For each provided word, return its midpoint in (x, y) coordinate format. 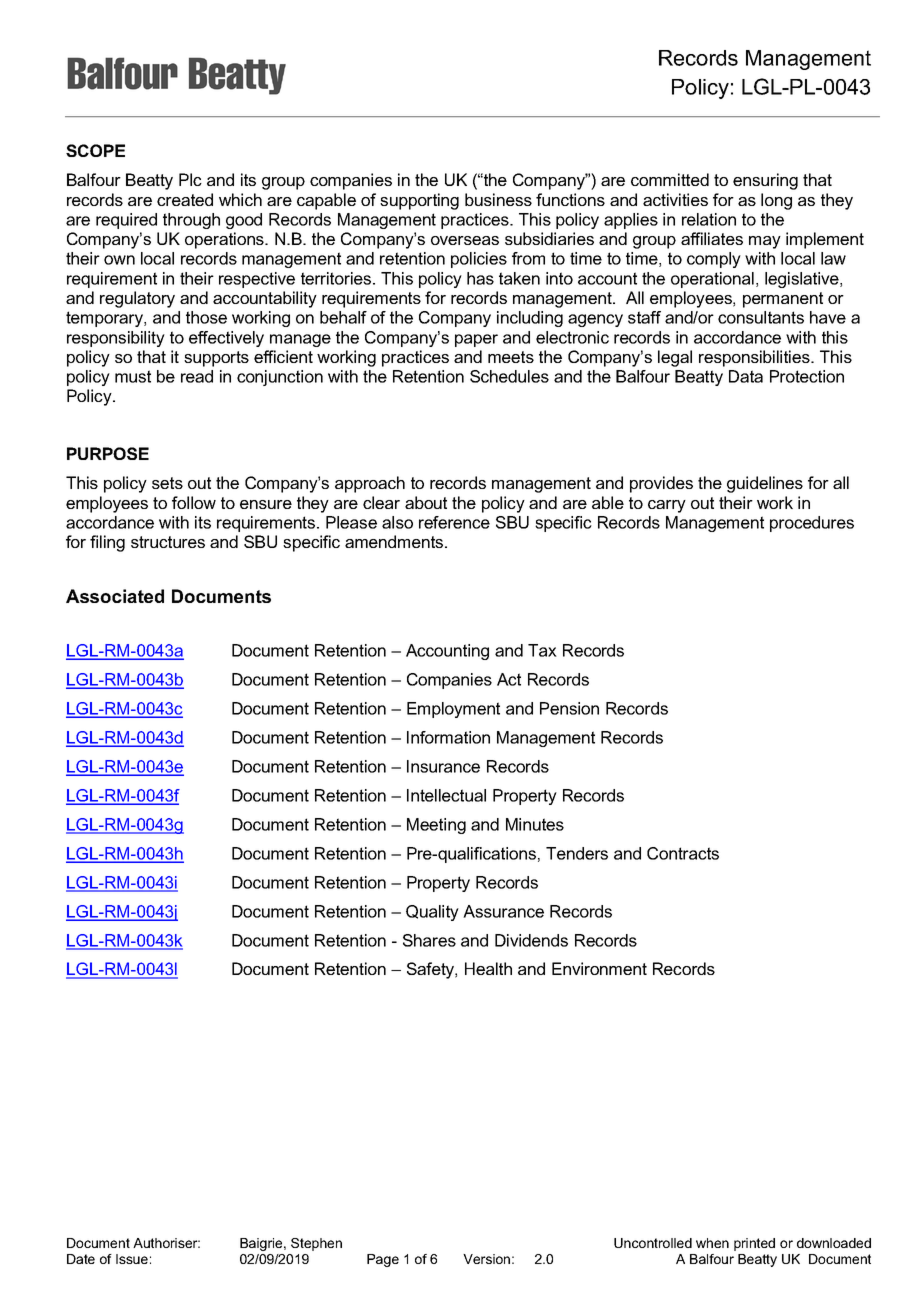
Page (383, 1260)
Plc (190, 179)
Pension (569, 708)
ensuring (765, 181)
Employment (453, 710)
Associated (115, 596)
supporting (419, 201)
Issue (132, 1259)
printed (754, 1244)
